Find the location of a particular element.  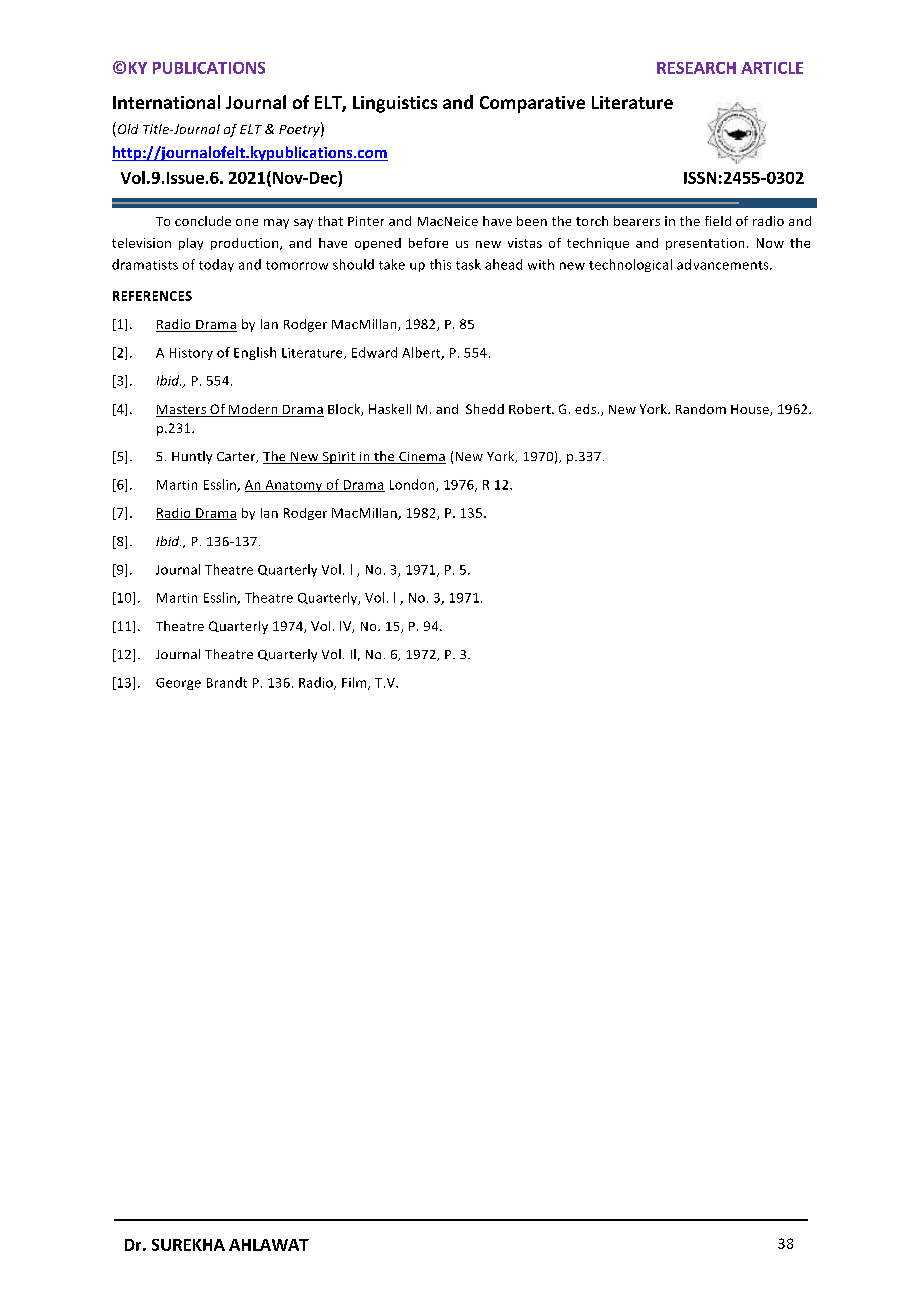

International is located at coordinates (166, 102).
